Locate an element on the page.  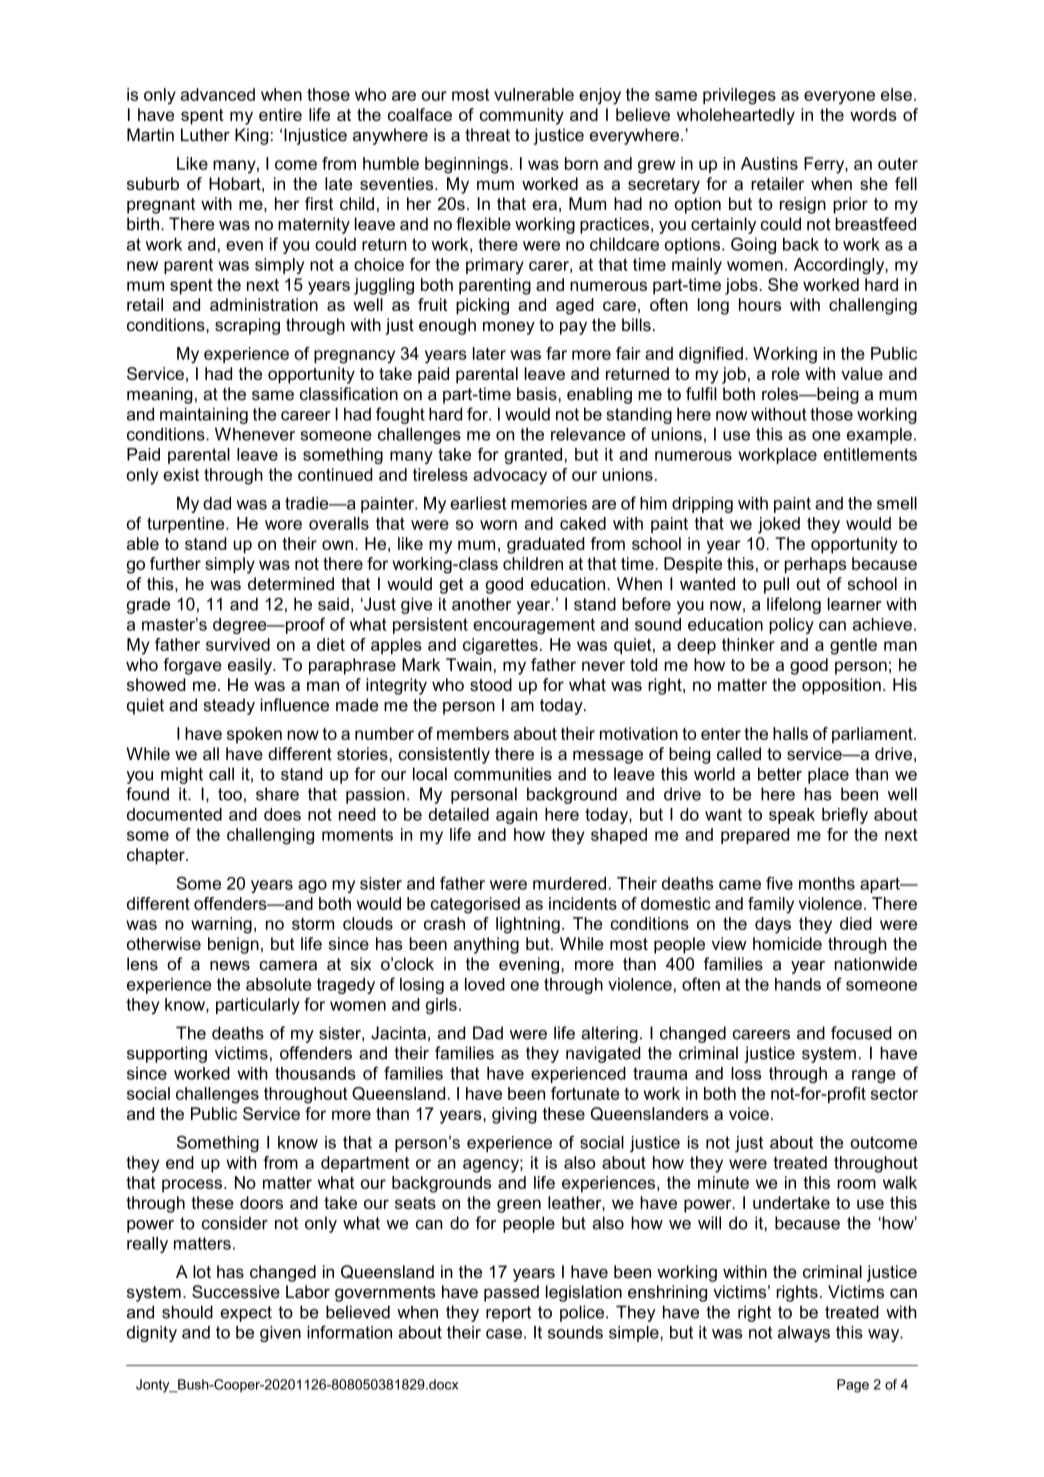
spoken is located at coordinates (254, 735).
